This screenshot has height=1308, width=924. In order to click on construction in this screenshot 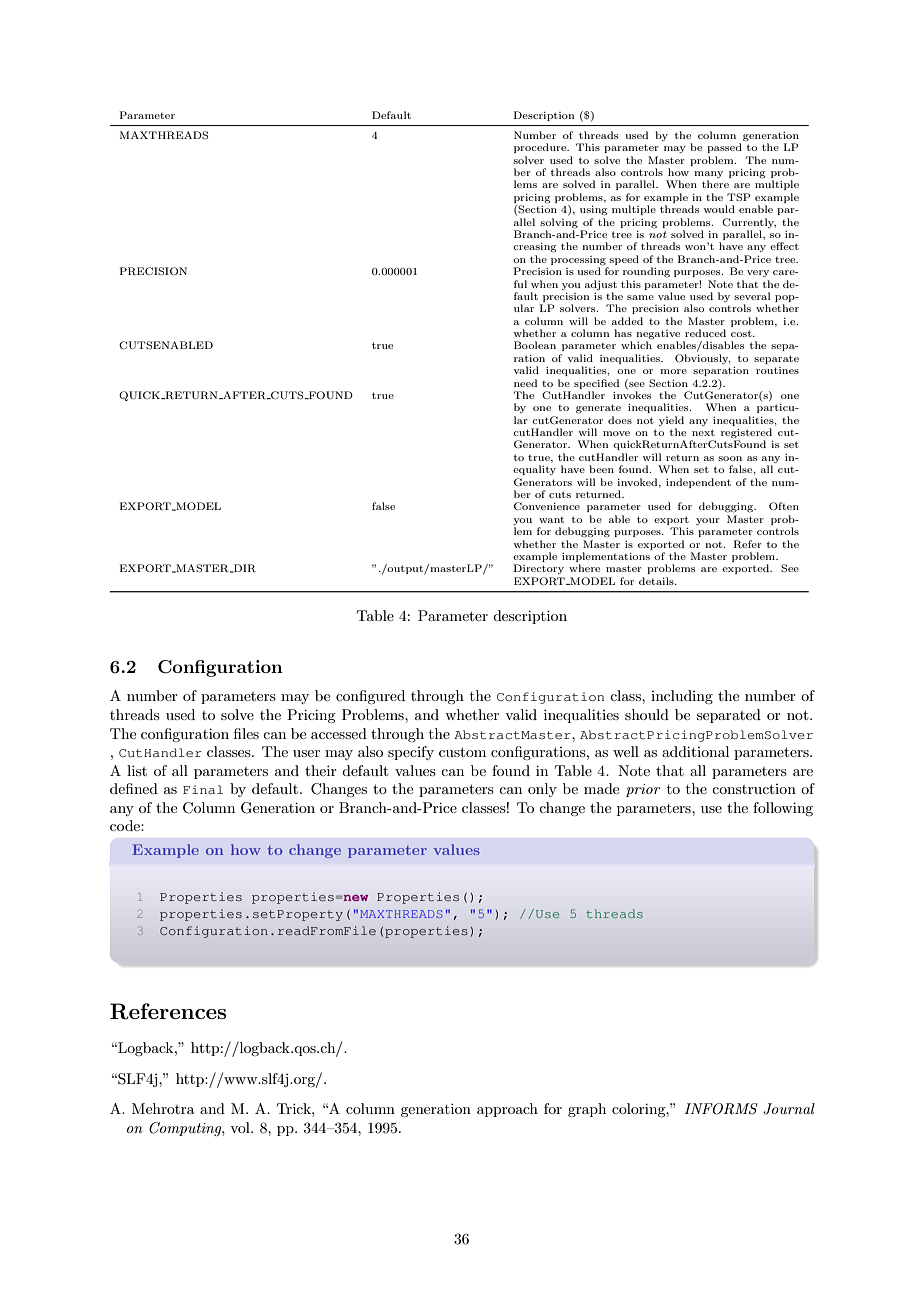, I will do `click(754, 789)`.
